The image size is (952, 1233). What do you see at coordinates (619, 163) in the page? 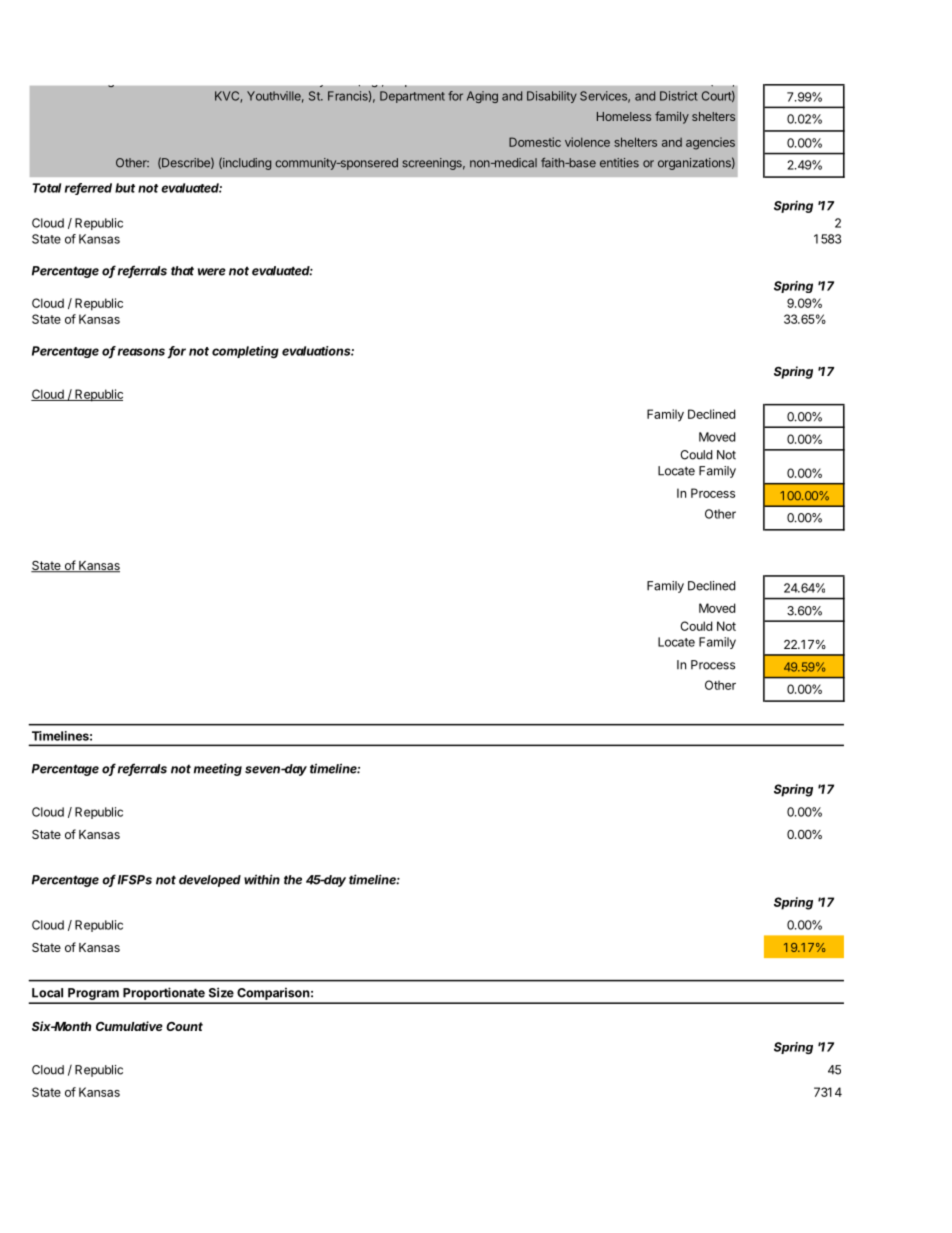
I see `entities` at bounding box center [619, 163].
